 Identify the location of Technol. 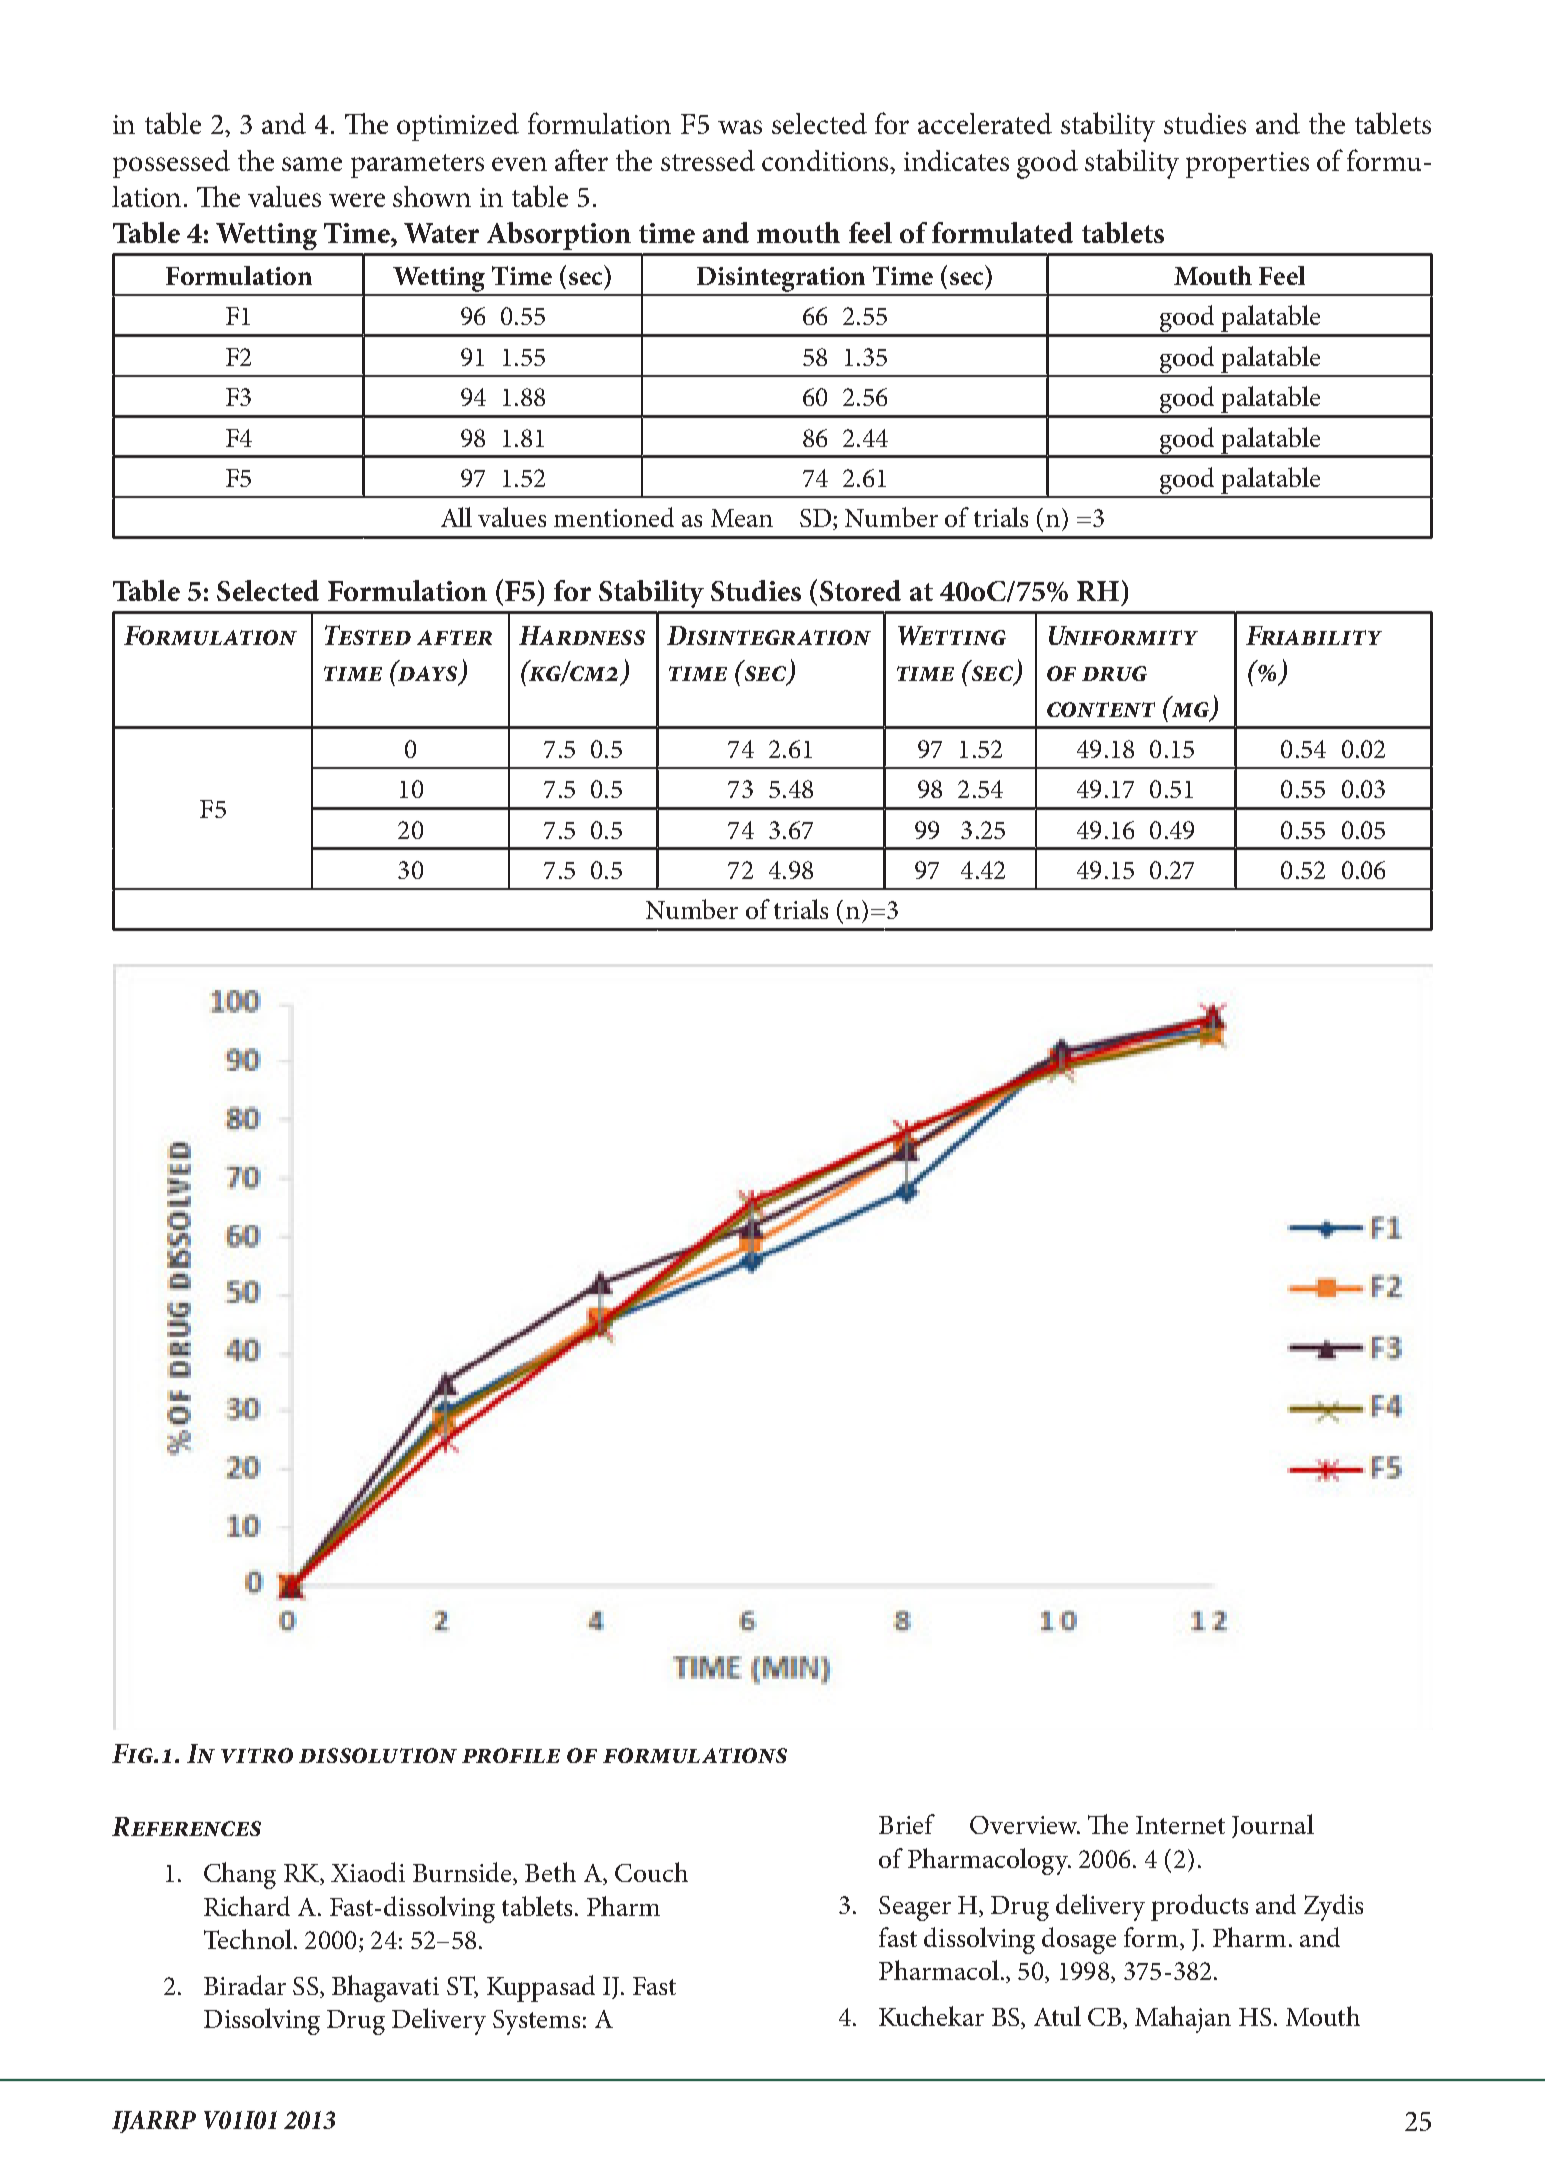
(248, 1939).
